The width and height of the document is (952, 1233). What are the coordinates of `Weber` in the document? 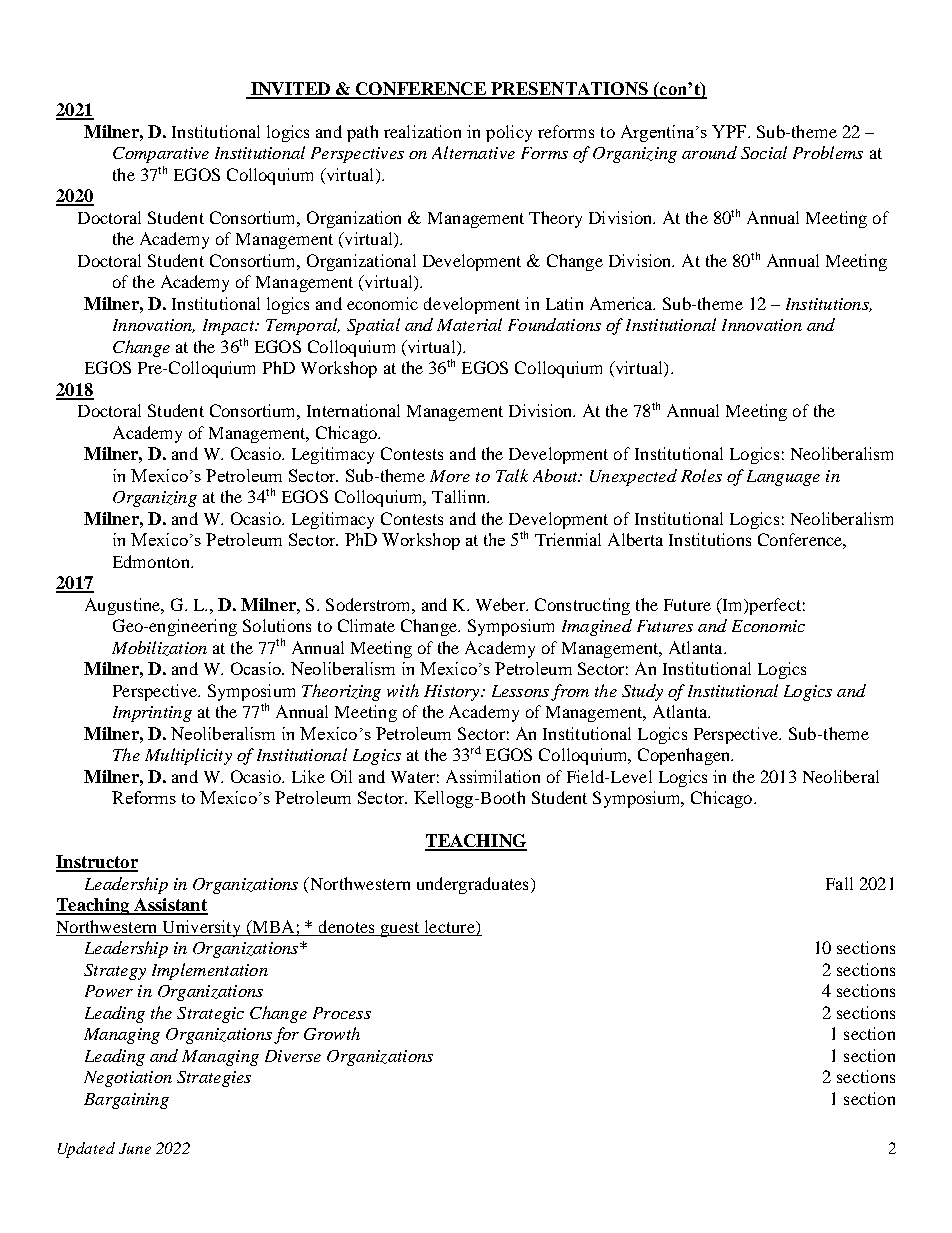 It's located at (501, 604).
